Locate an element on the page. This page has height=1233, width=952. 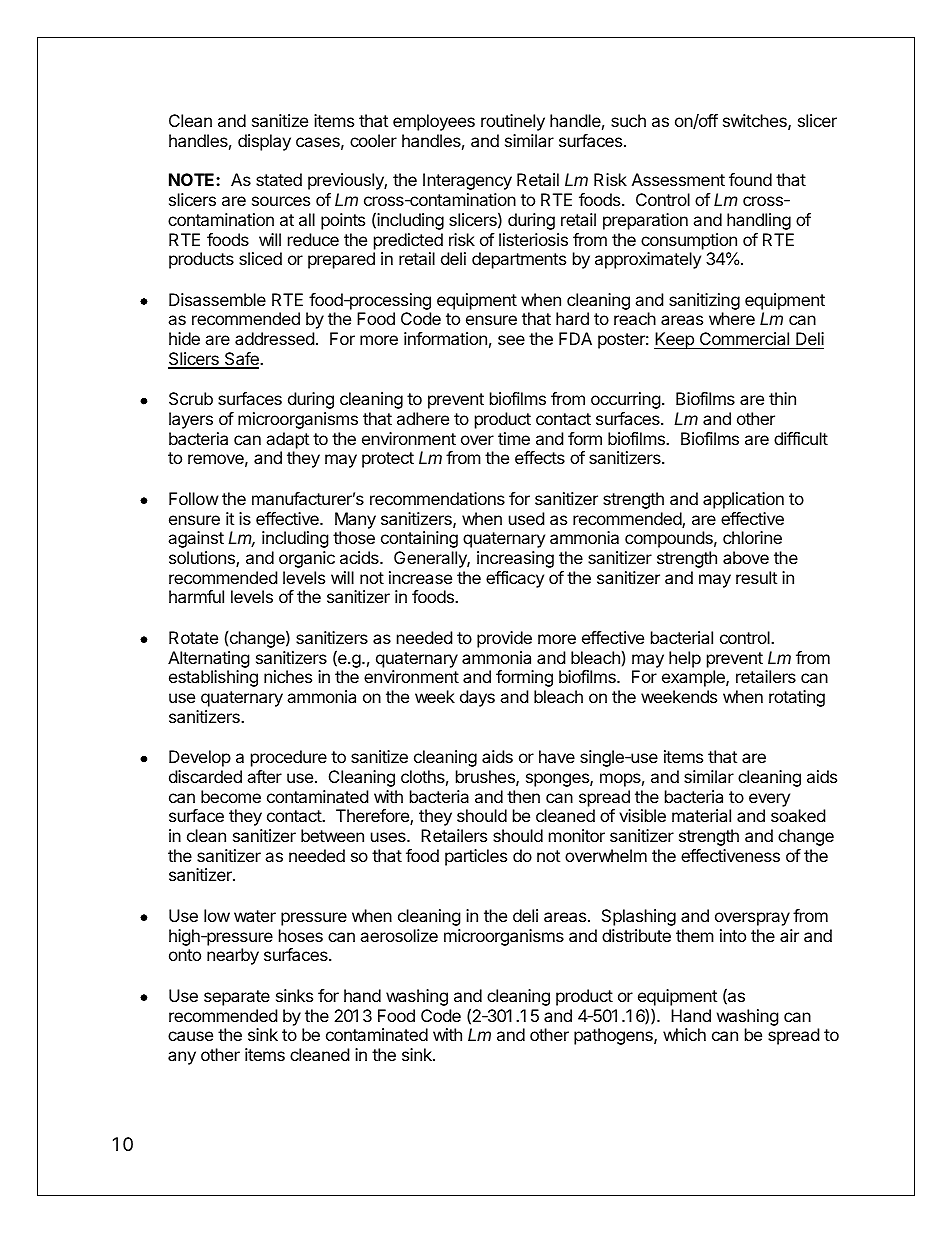
material is located at coordinates (701, 815).
